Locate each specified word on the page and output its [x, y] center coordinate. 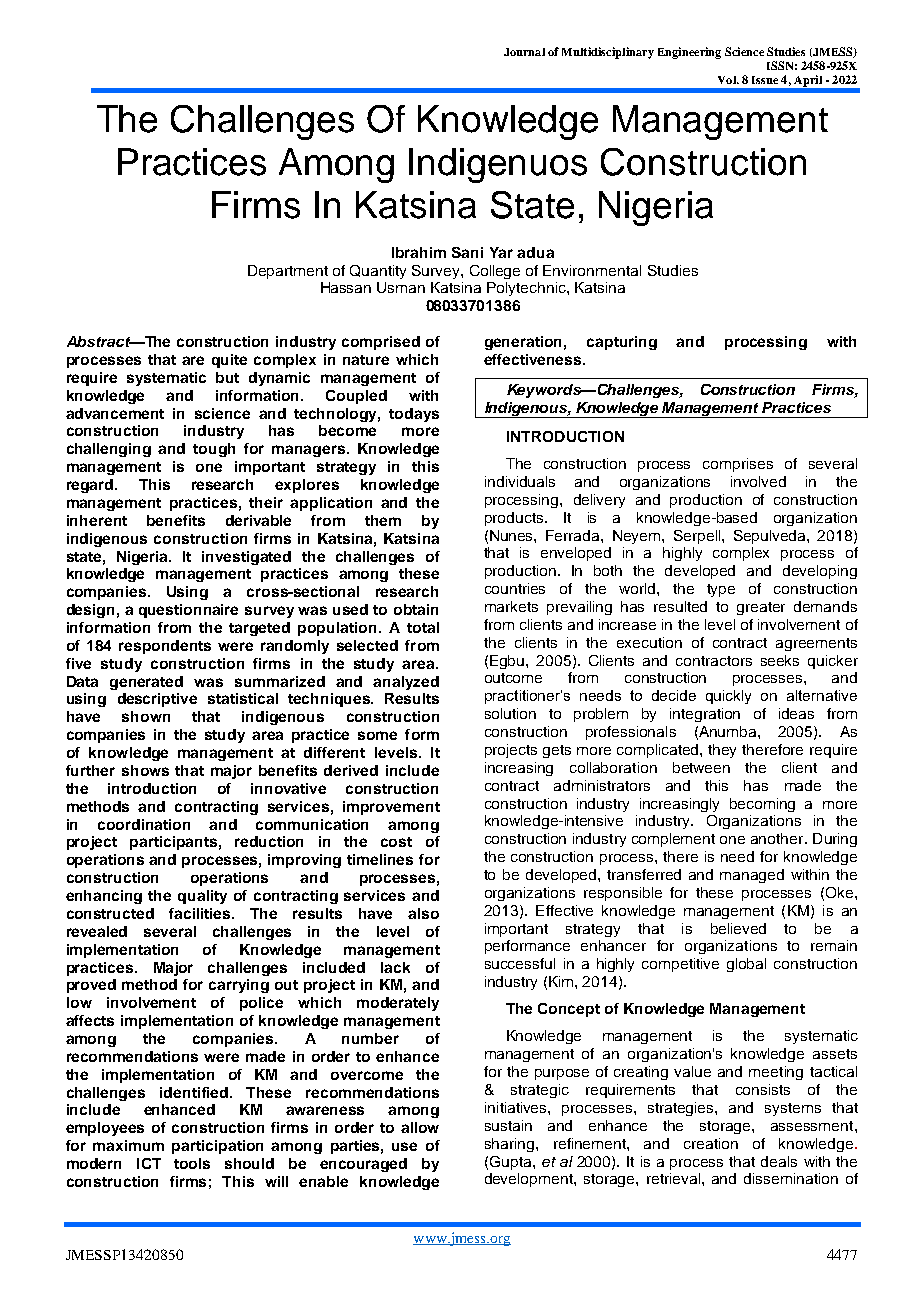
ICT [149, 1163]
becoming [762, 805]
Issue [765, 80]
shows [145, 770]
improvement [391, 808]
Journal [524, 52]
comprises [738, 465]
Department [288, 272]
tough [214, 450]
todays [414, 415]
